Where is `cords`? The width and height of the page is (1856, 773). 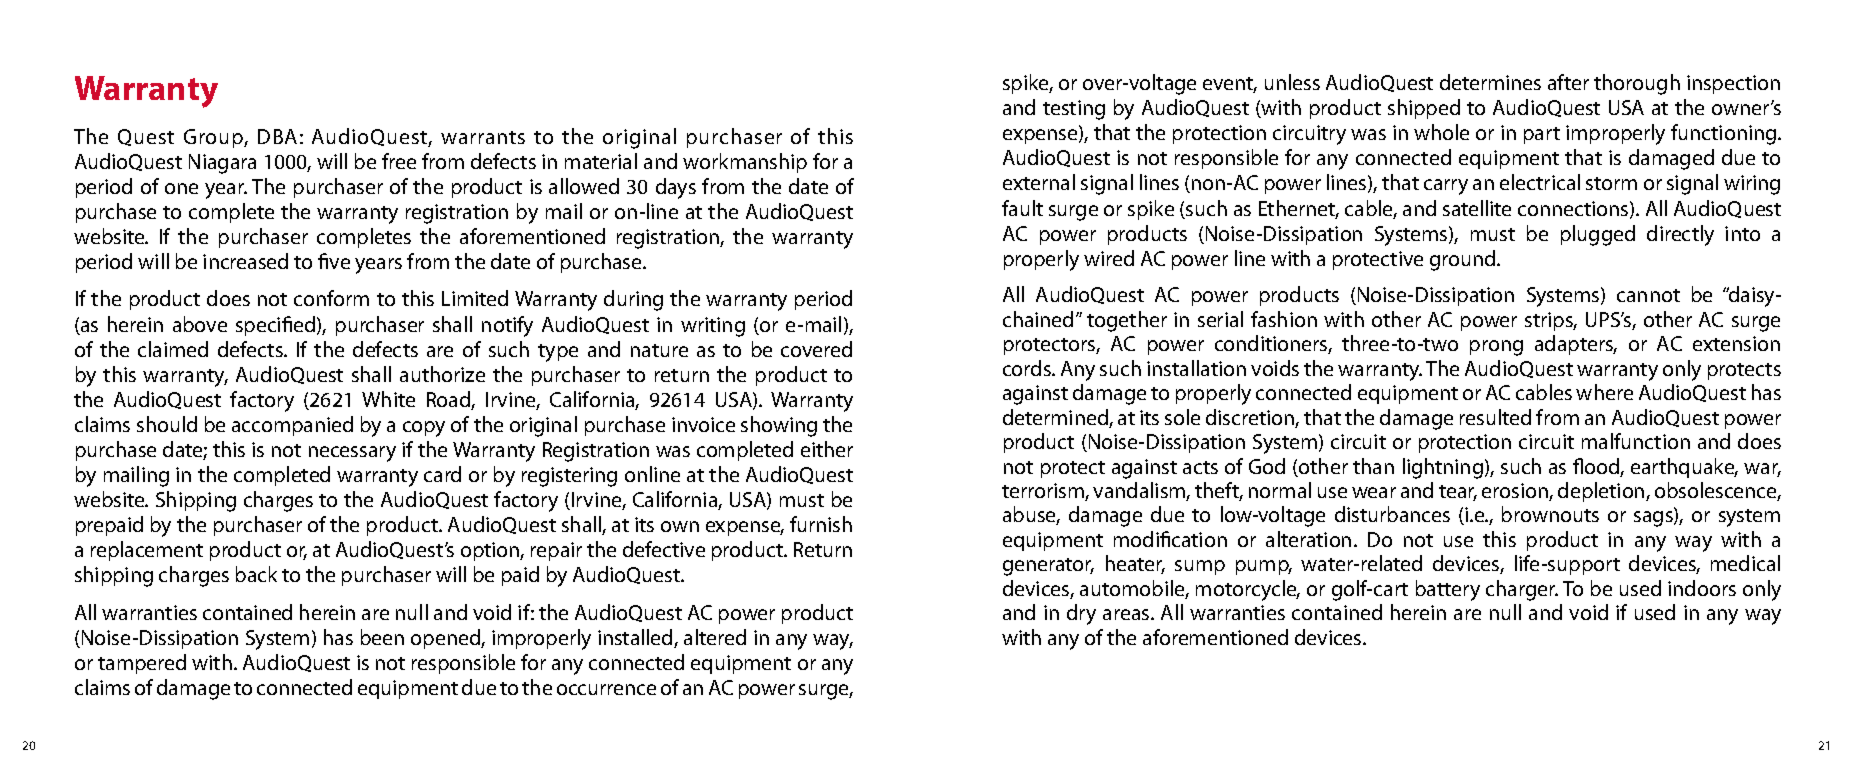 cords is located at coordinates (1028, 368).
